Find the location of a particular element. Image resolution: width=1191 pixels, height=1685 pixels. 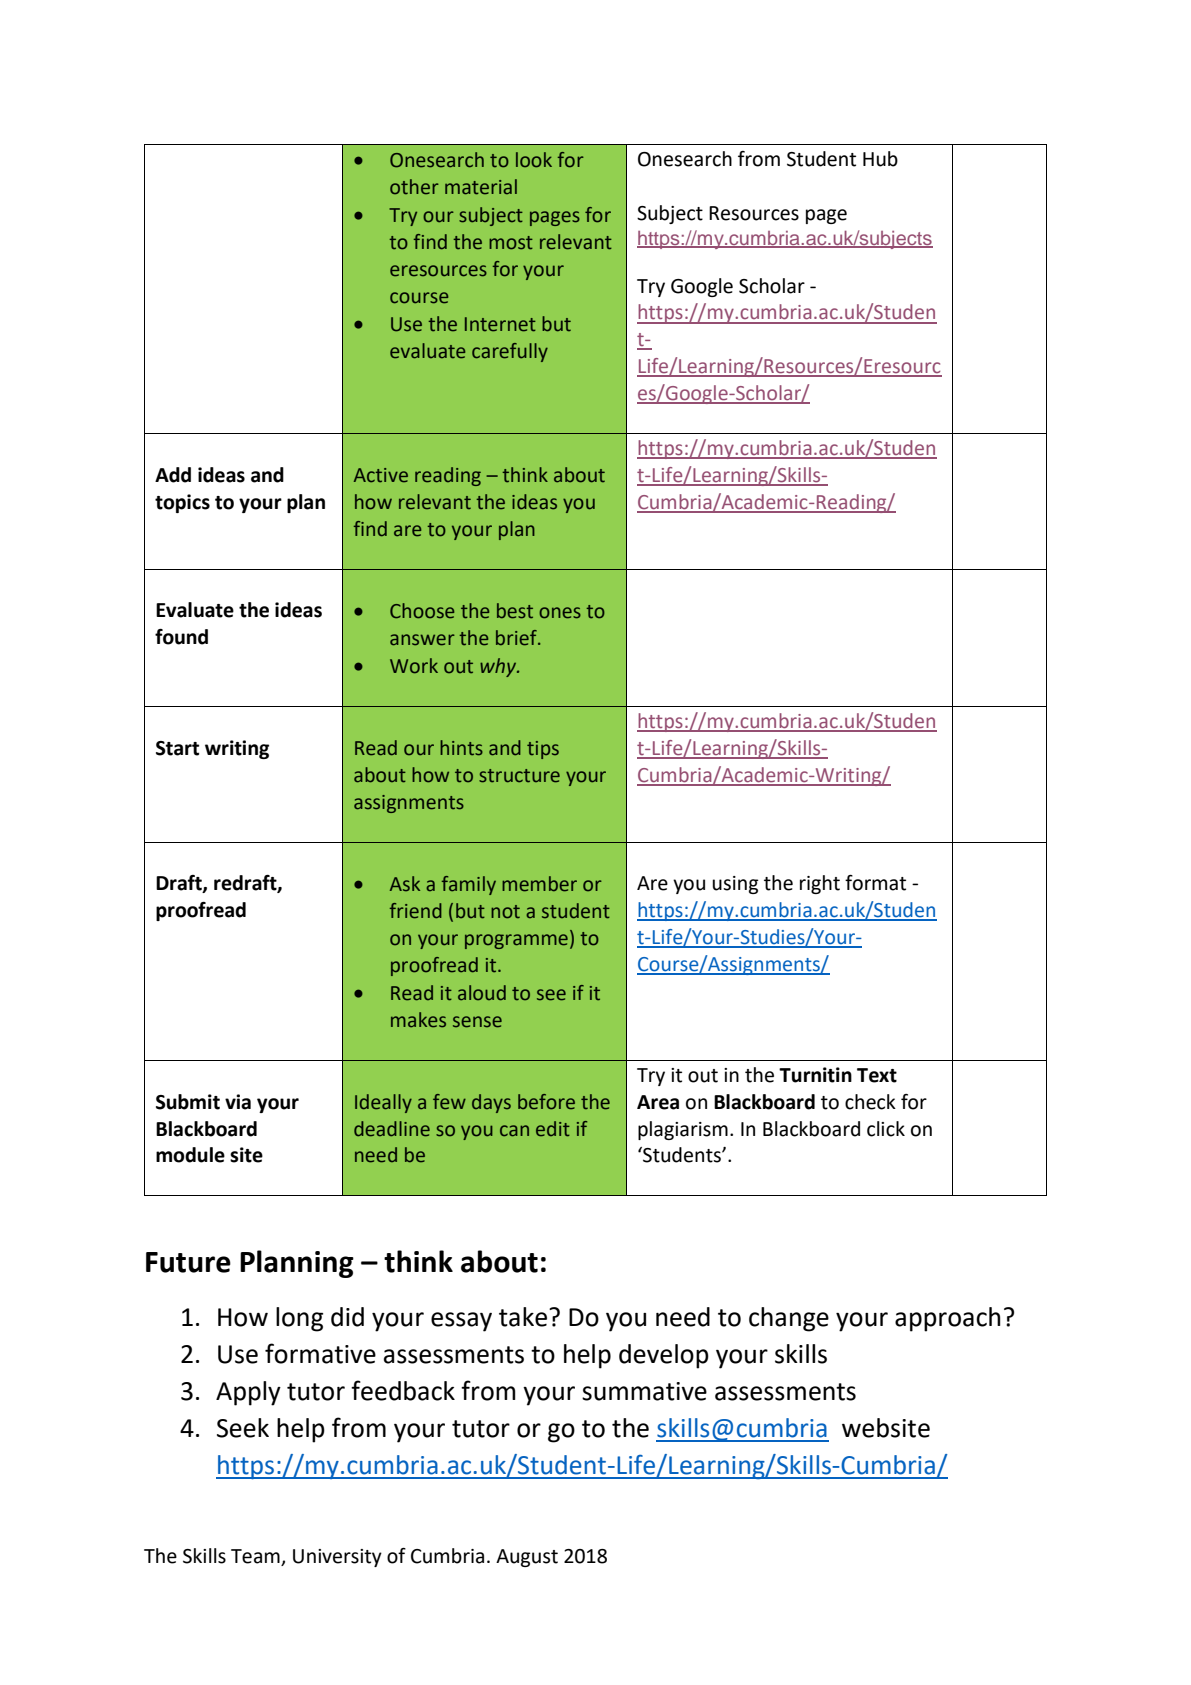

Team is located at coordinates (256, 1557).
